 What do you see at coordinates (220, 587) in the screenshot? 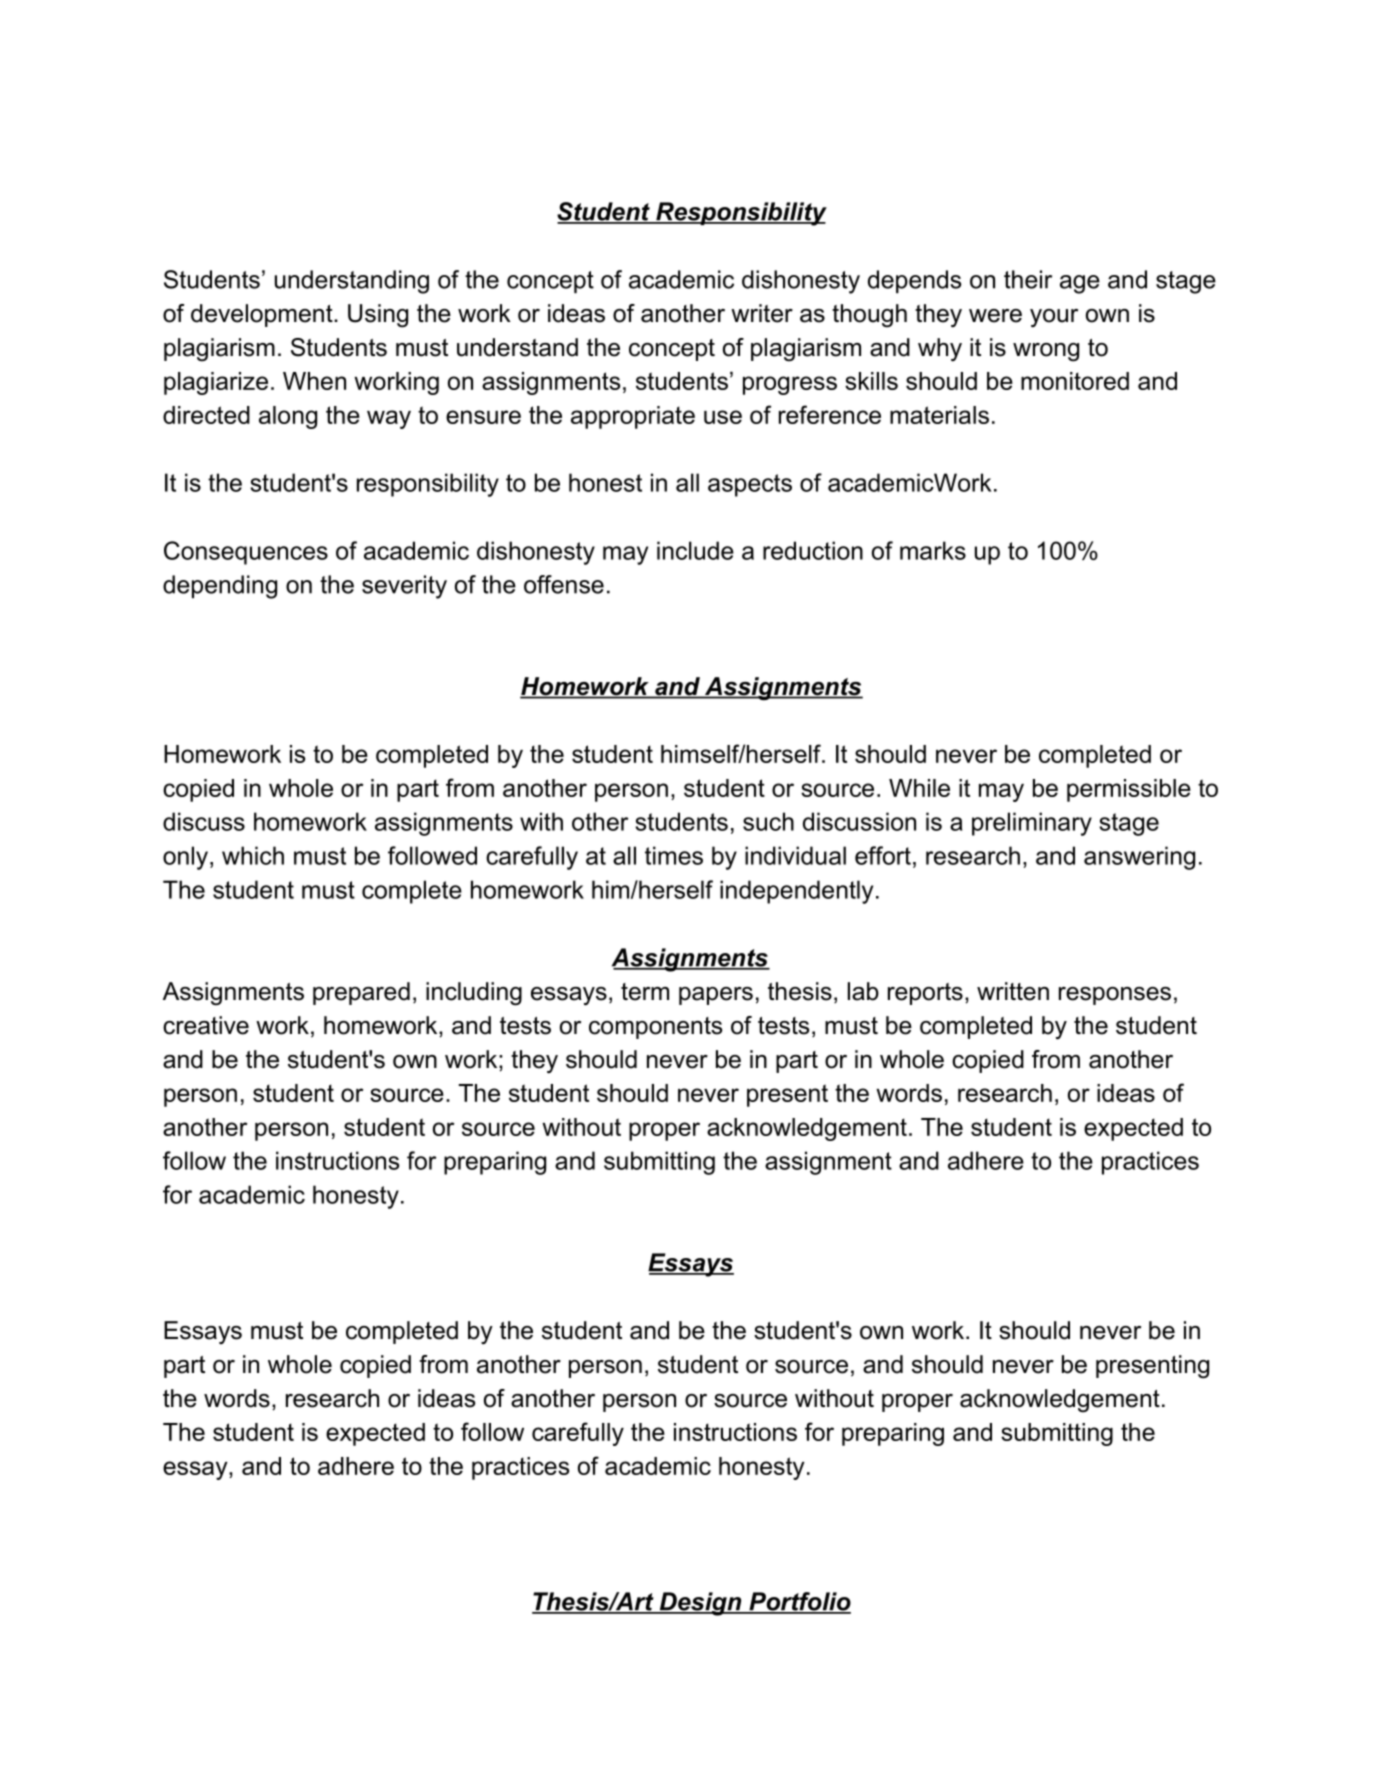
I see `depending` at bounding box center [220, 587].
